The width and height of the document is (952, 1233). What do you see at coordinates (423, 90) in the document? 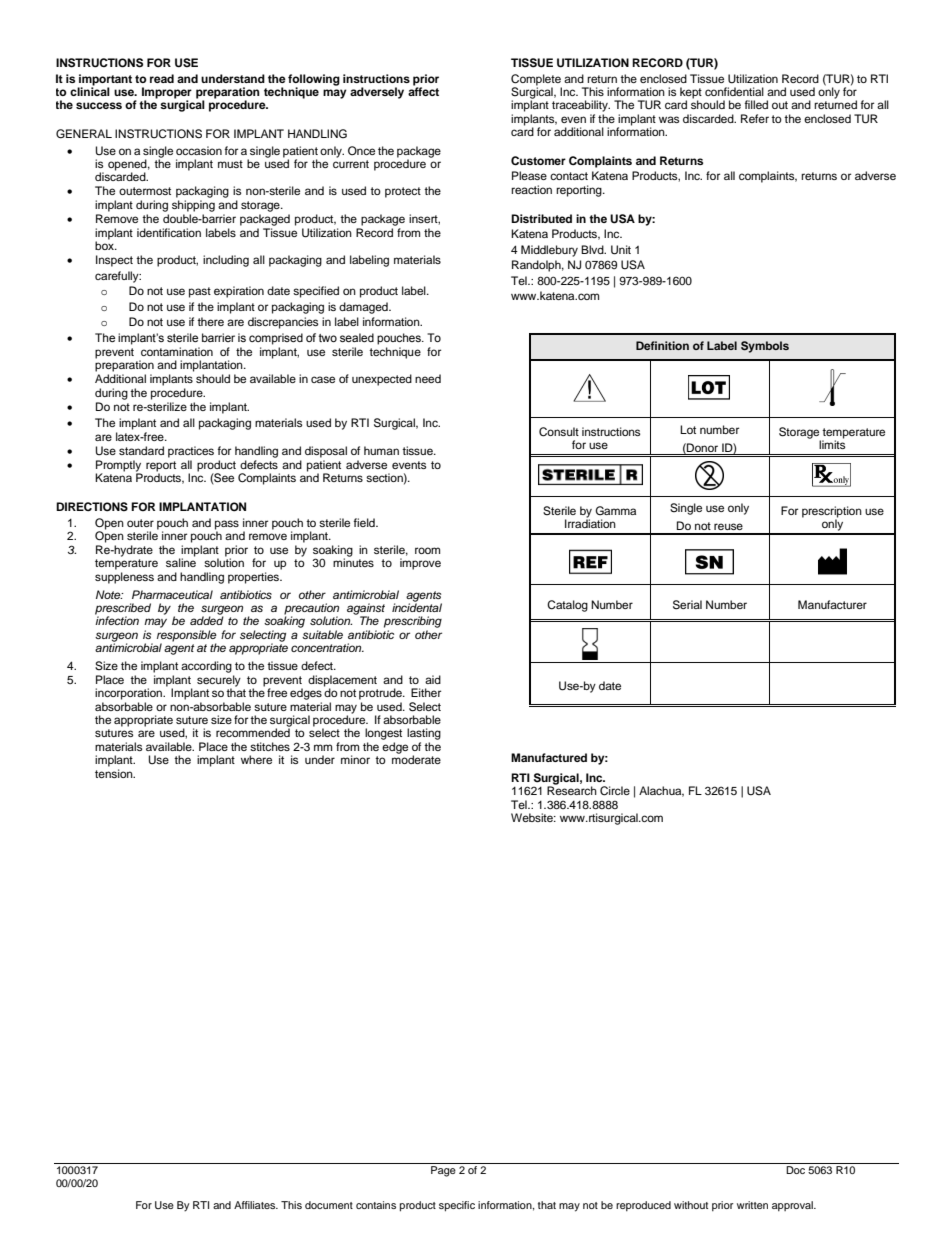
I see `affect` at bounding box center [423, 90].
